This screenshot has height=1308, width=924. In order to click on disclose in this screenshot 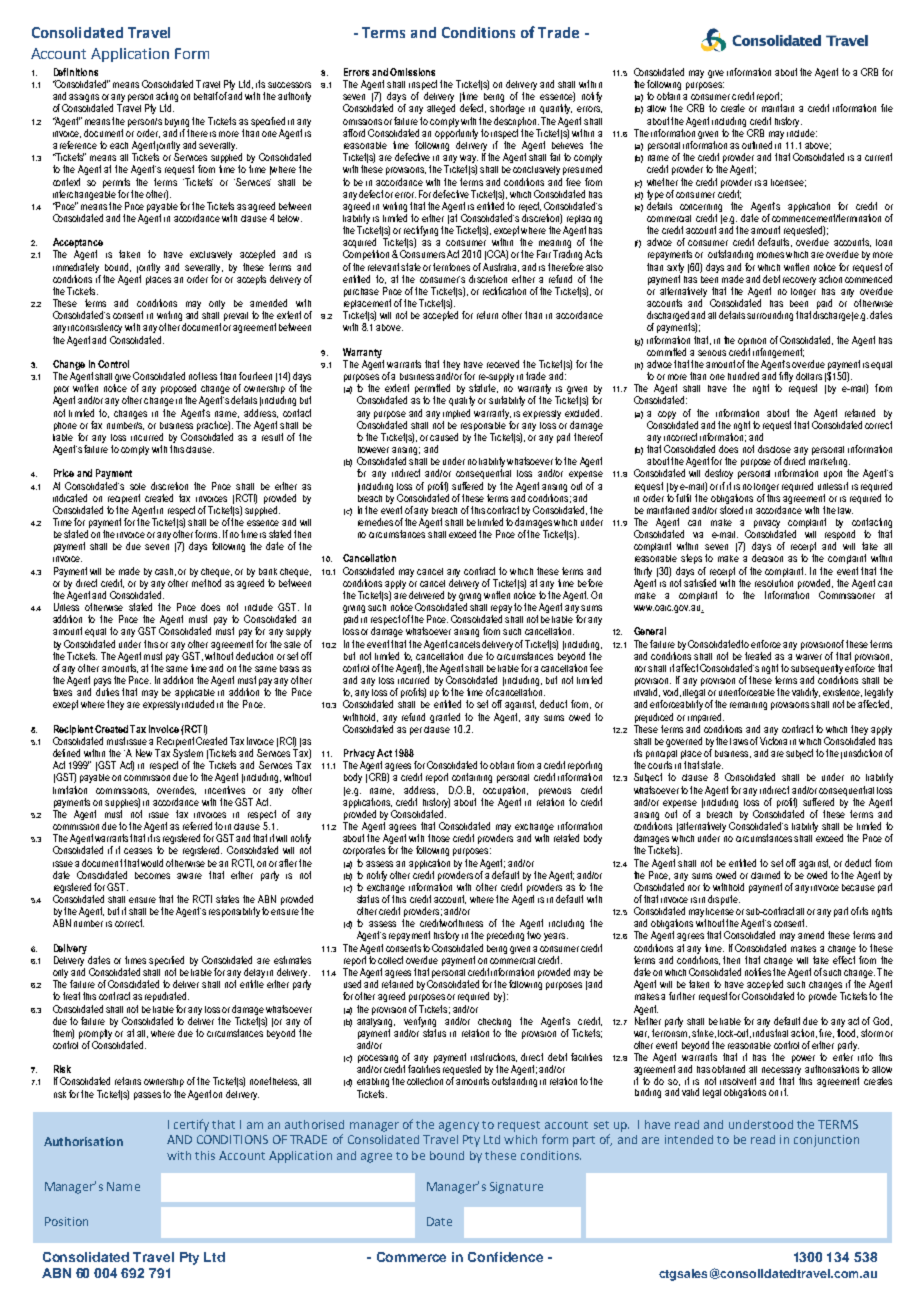, I will do `click(774, 449)`.
